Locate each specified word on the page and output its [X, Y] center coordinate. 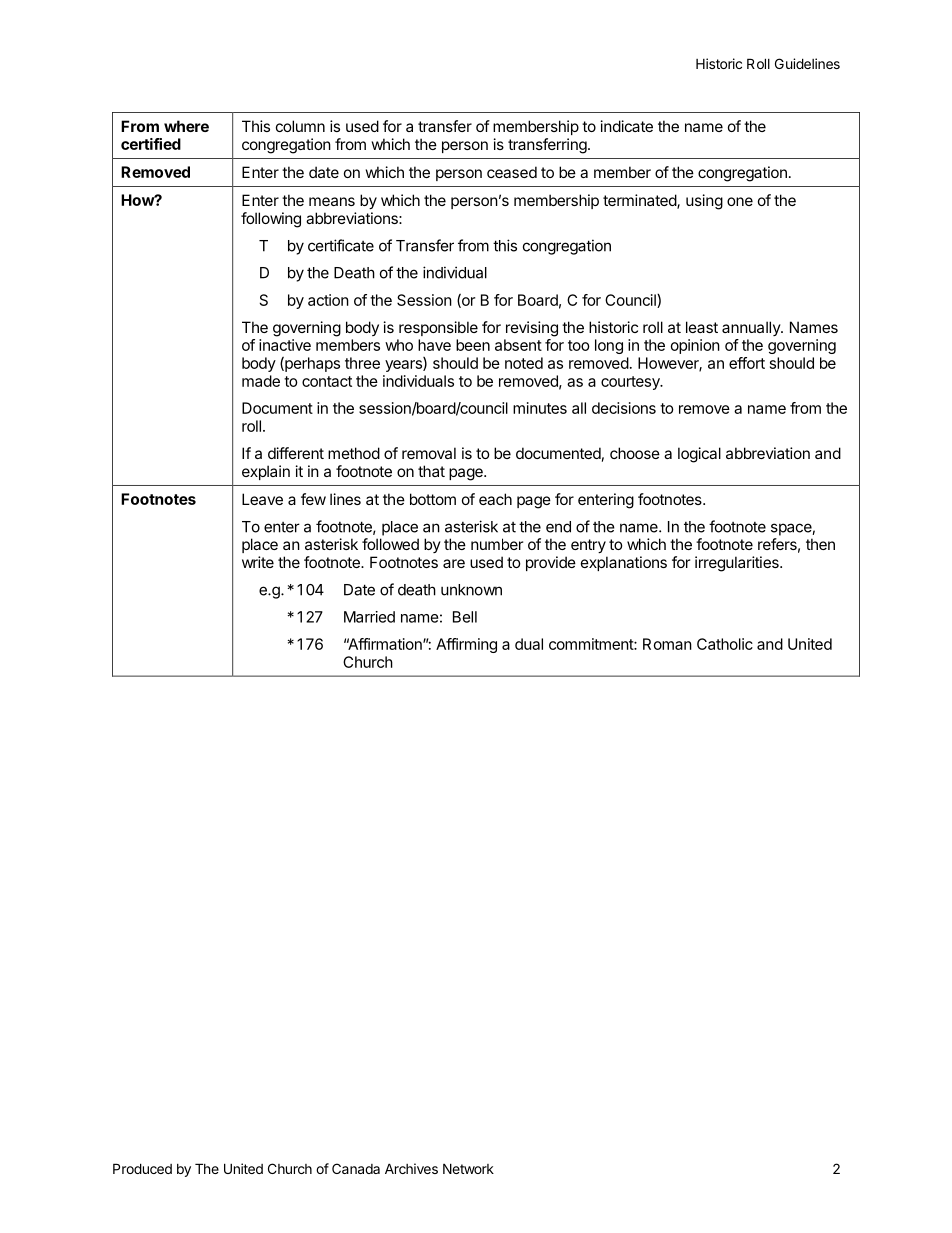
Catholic [725, 644]
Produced [142, 1168]
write [258, 562]
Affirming [466, 645]
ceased [512, 172]
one [740, 201]
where [186, 126]
